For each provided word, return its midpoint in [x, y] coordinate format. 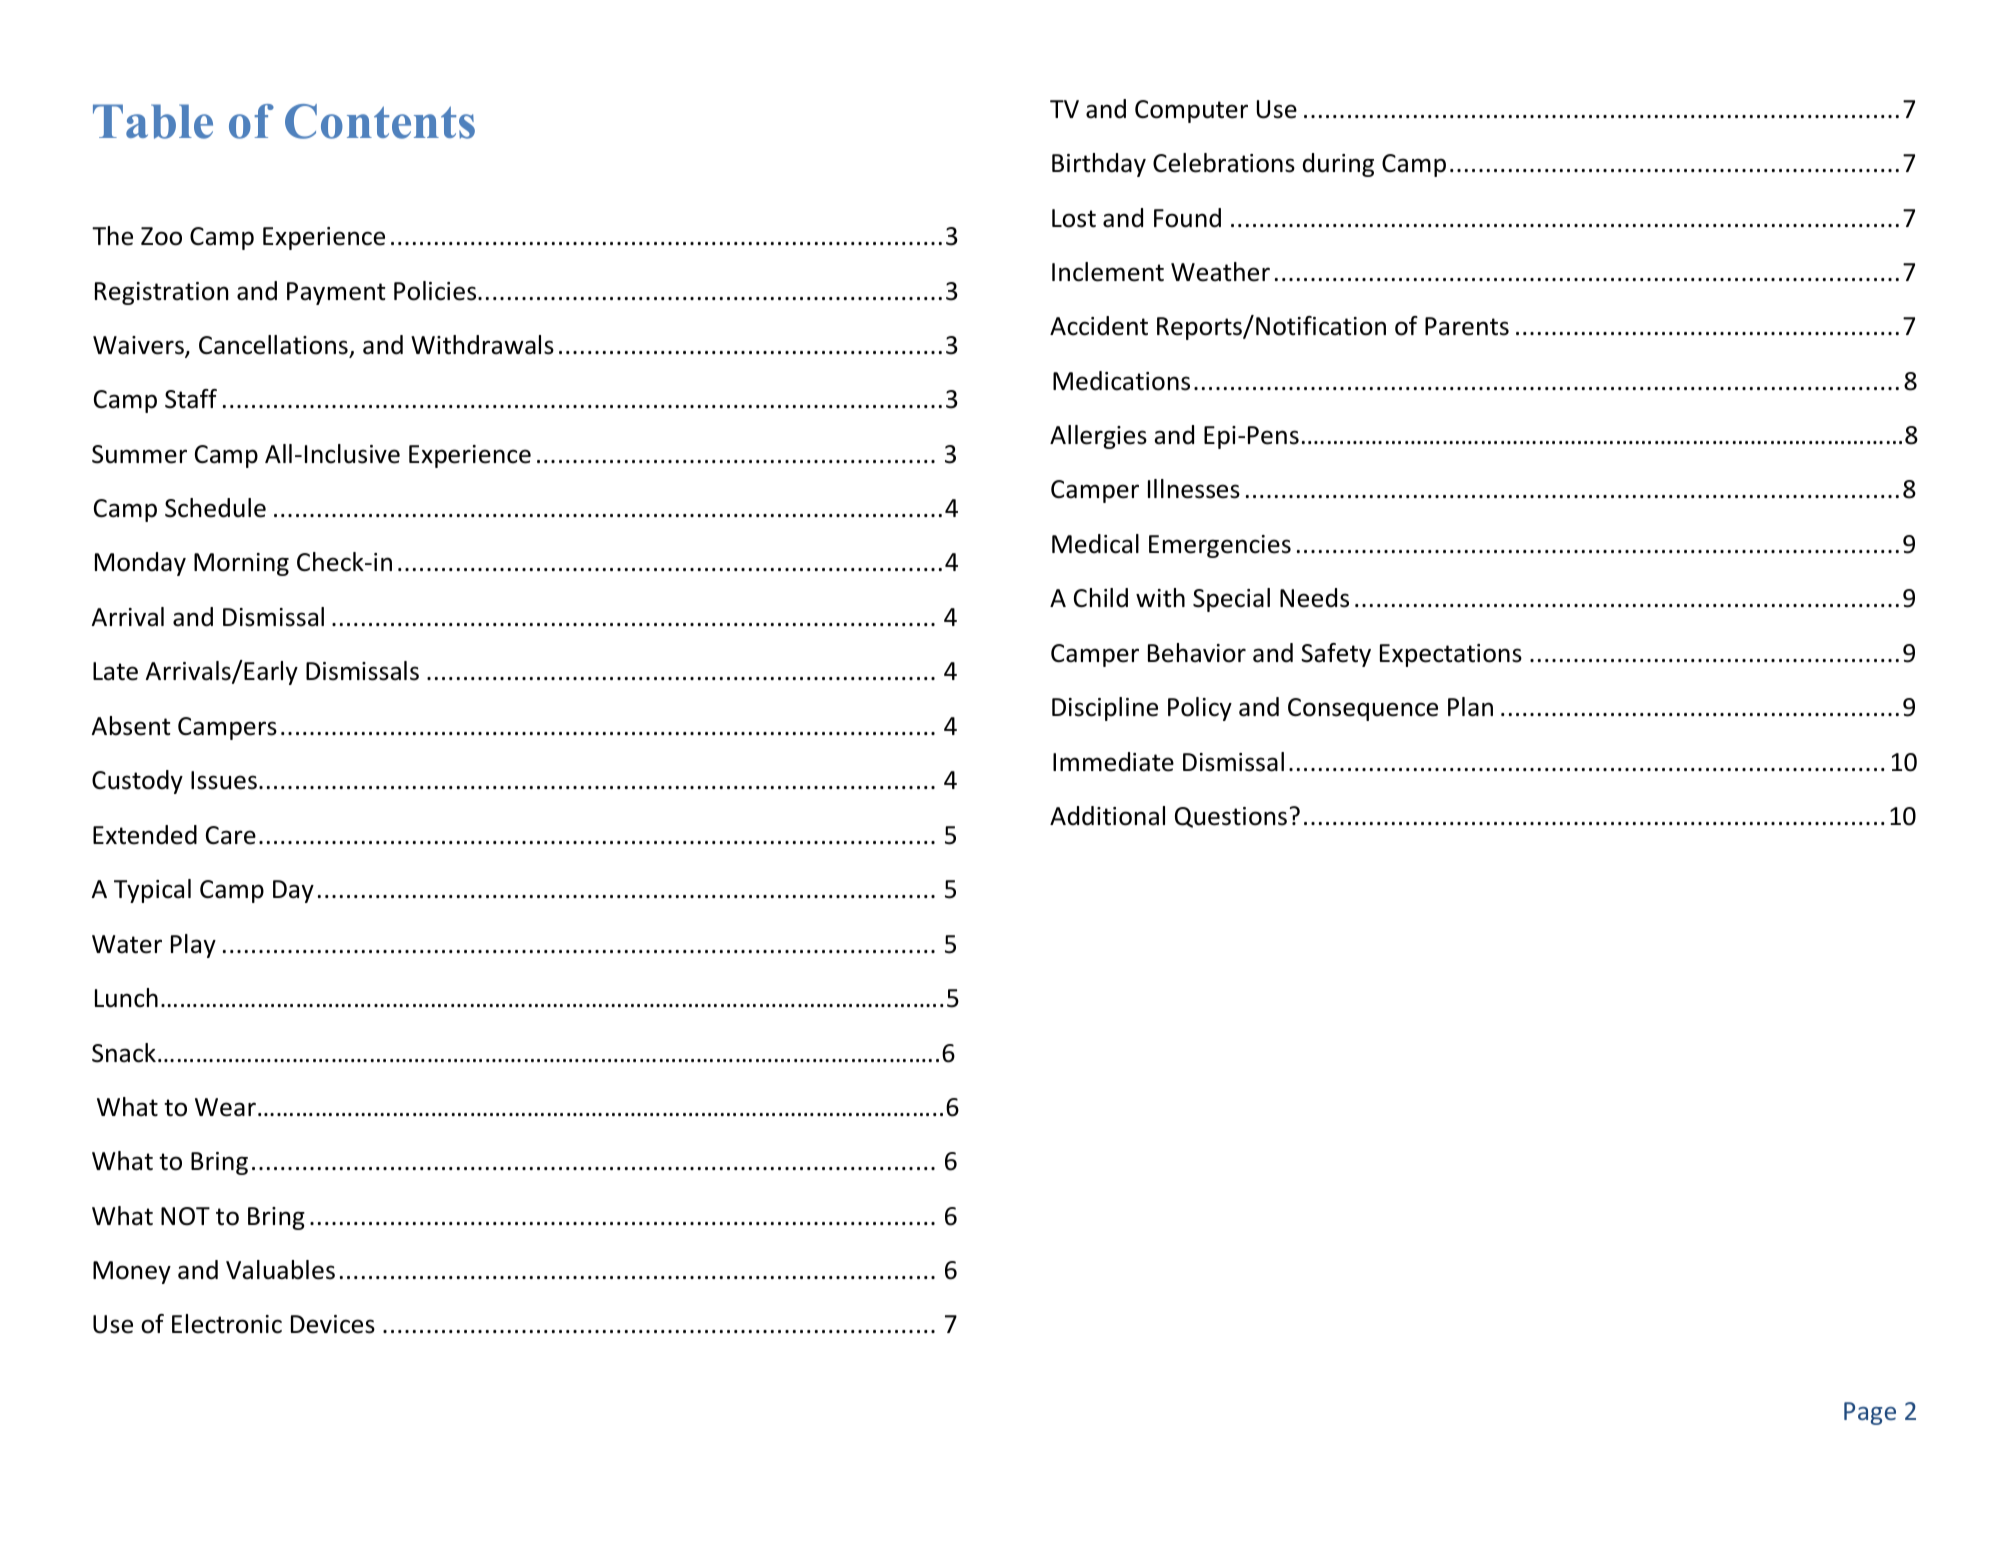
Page [1870, 1413]
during [1338, 165]
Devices [333, 1324]
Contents [380, 121]
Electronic [227, 1324]
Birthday [1099, 165]
